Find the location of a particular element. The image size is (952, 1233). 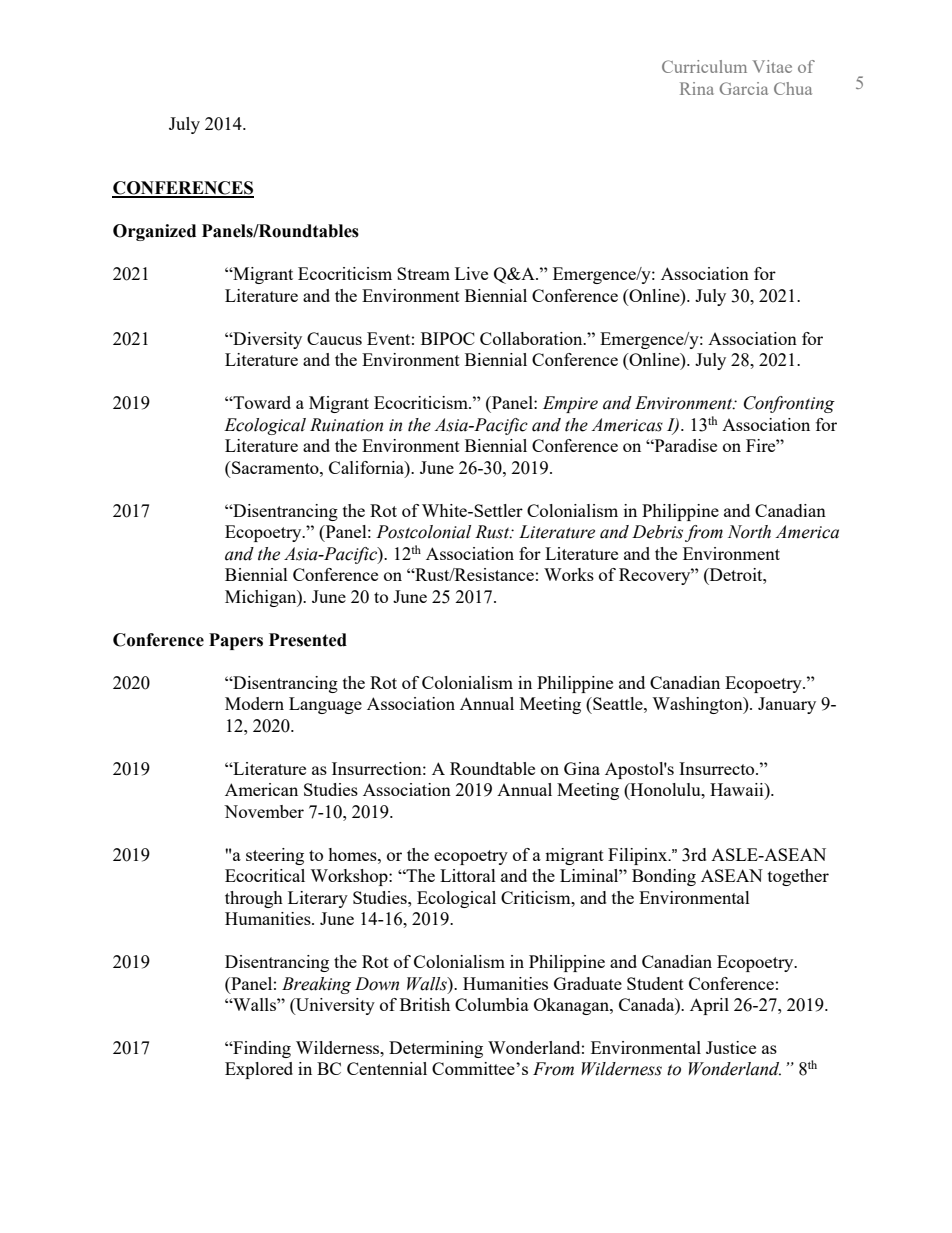

Rina is located at coordinates (697, 88).
